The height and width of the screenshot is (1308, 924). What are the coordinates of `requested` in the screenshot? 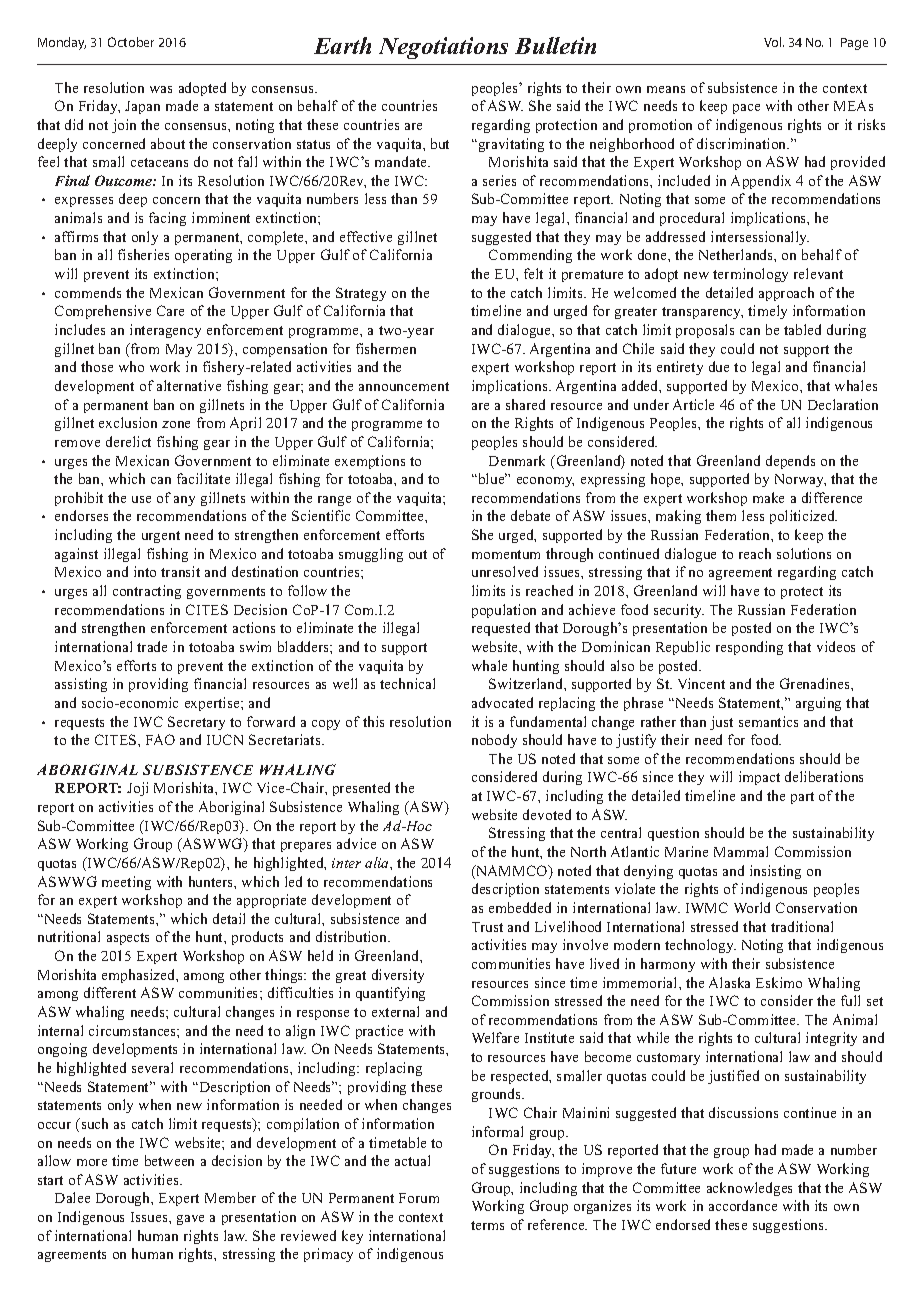 It's located at (501, 629).
